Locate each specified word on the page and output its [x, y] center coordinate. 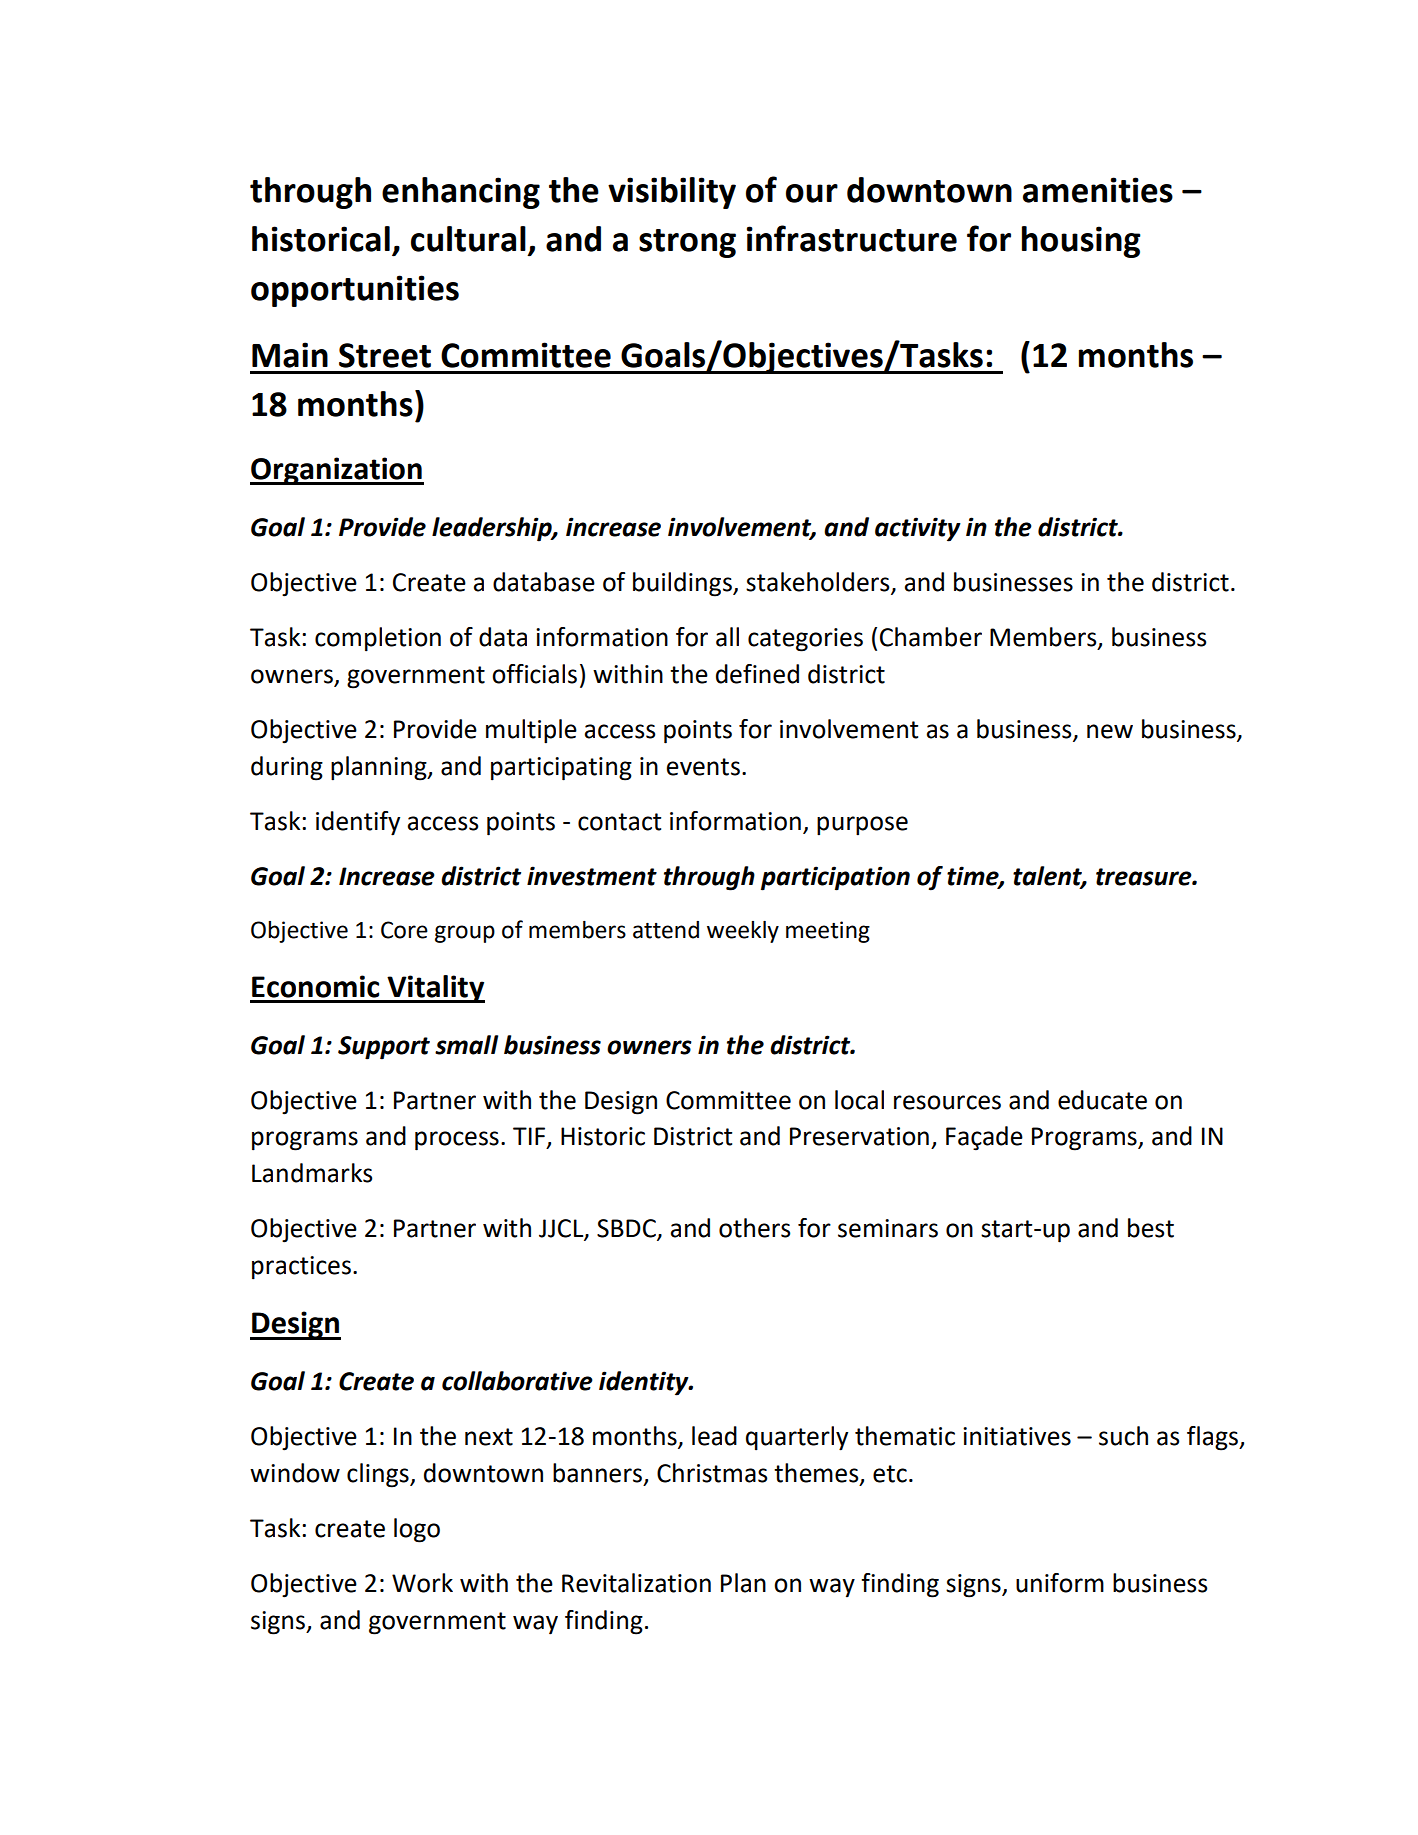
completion [378, 639]
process [457, 1141]
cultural [468, 239]
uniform [1060, 1583]
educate [1102, 1100]
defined [757, 674]
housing [1081, 242]
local [859, 1100]
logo [417, 1530]
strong [687, 243]
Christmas [712, 1473]
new [1110, 731]
